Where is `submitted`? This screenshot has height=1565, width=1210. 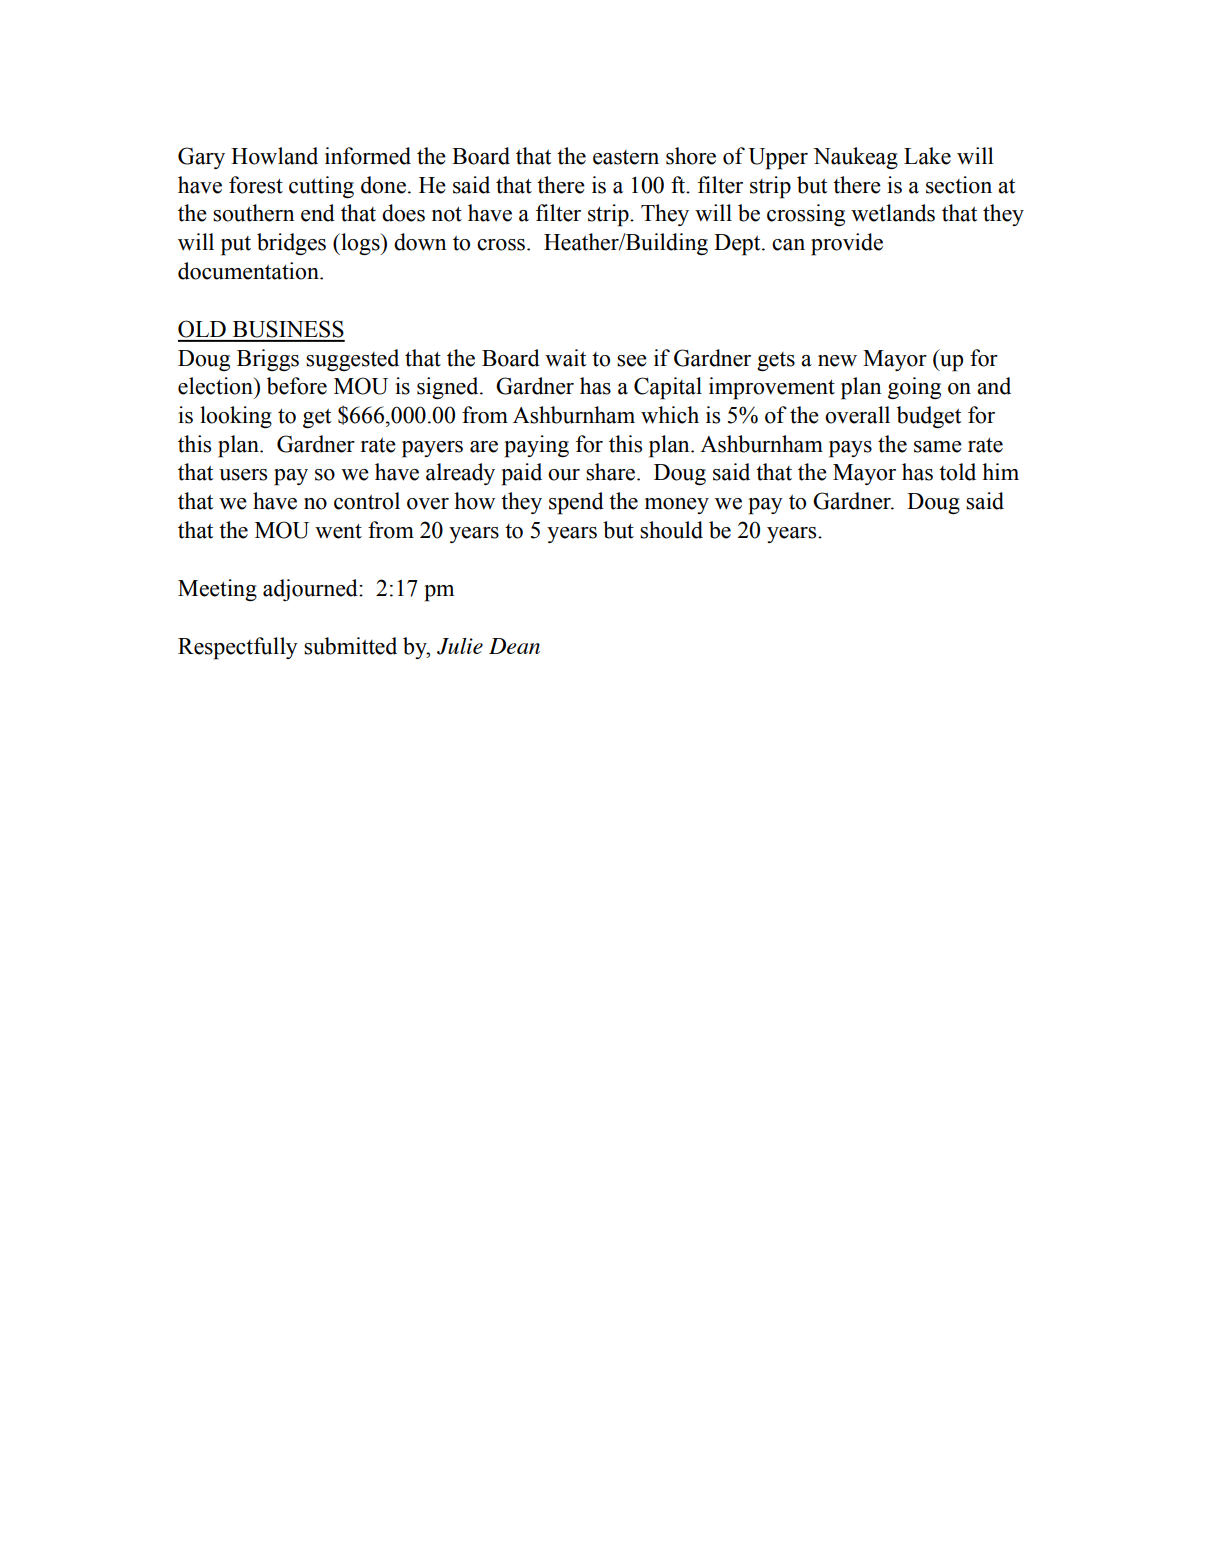 submitted is located at coordinates (350, 646).
